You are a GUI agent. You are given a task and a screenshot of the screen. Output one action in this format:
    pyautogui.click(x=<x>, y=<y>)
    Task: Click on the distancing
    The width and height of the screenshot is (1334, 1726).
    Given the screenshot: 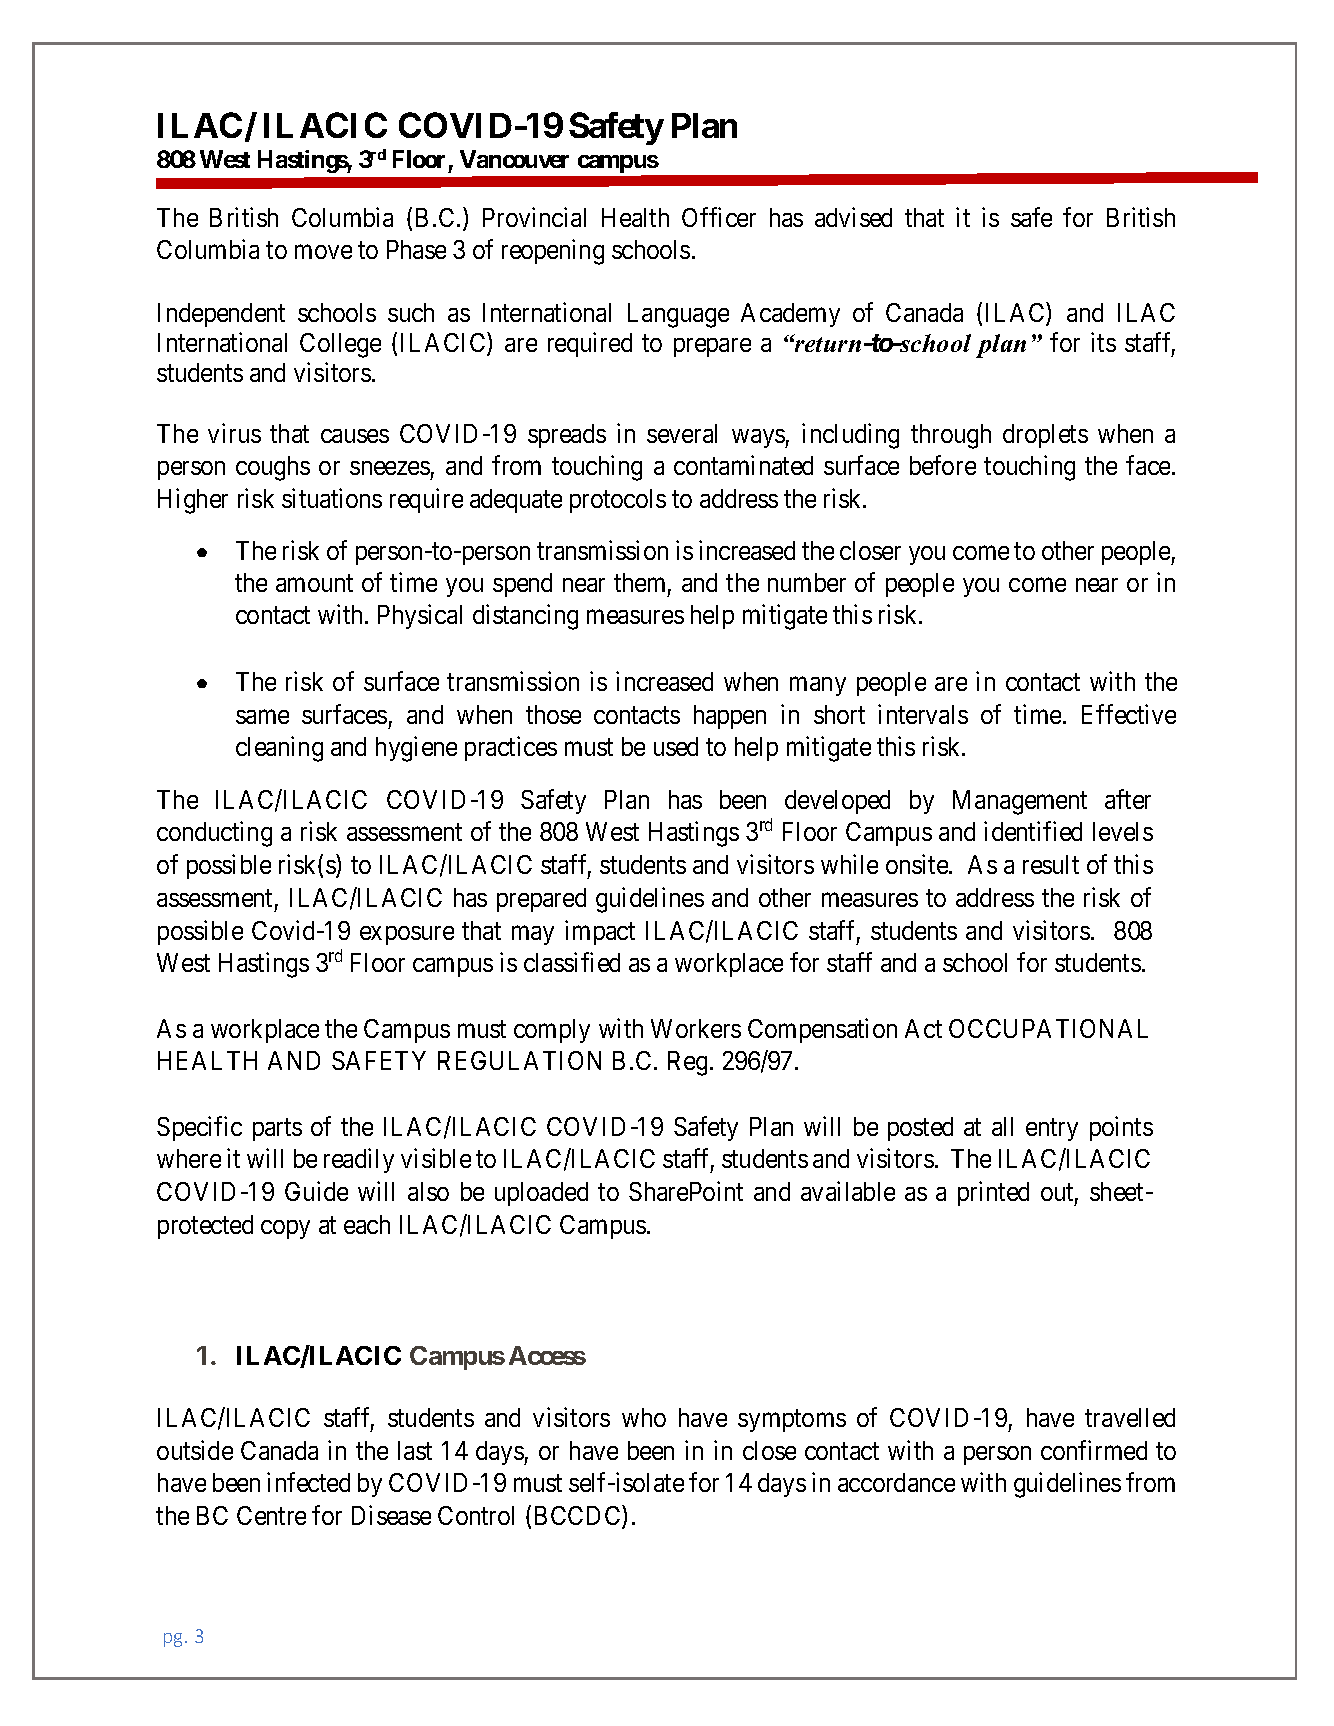 What is the action you would take?
    pyautogui.click(x=525, y=617)
